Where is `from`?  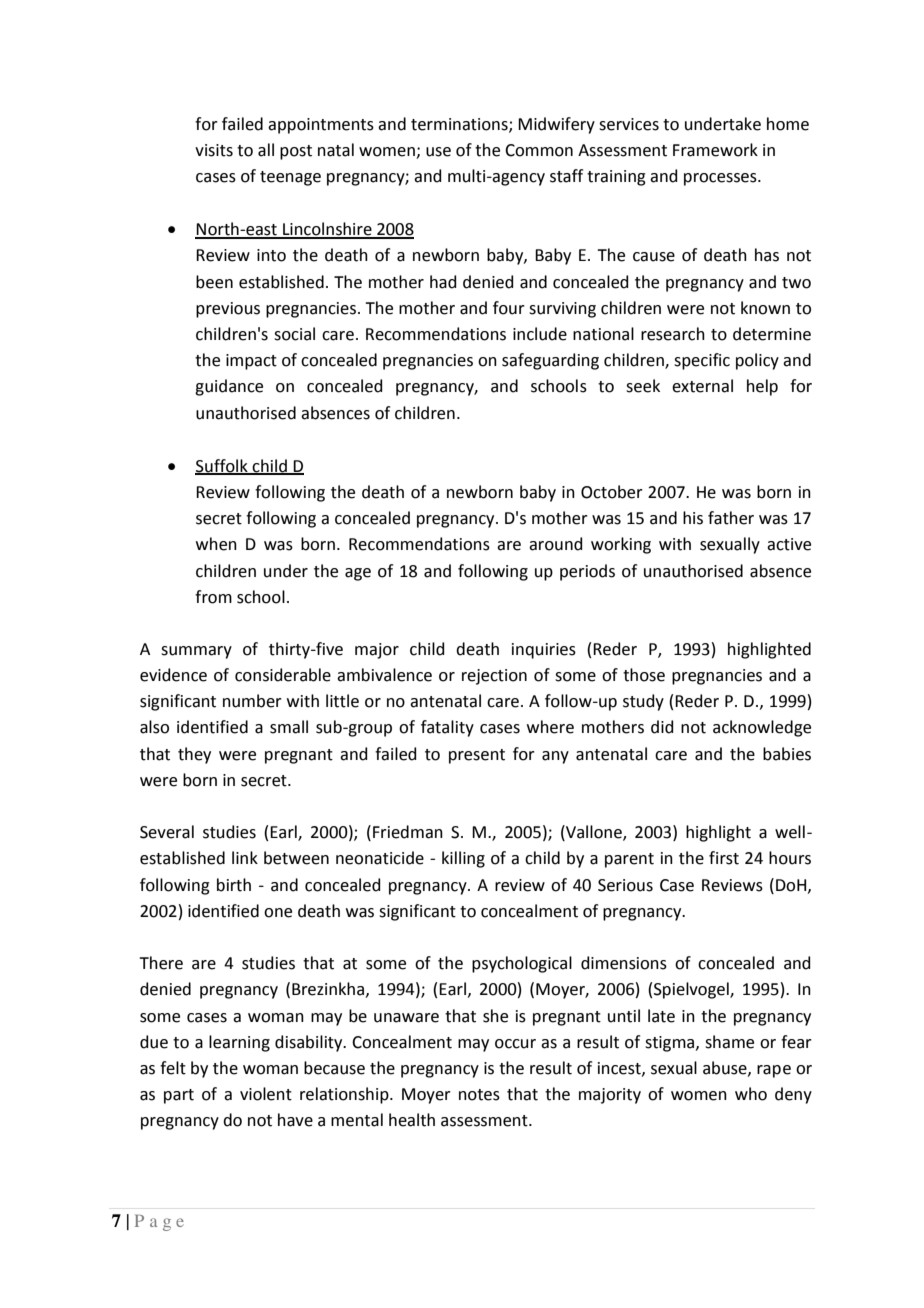
from is located at coordinates (213, 597).
